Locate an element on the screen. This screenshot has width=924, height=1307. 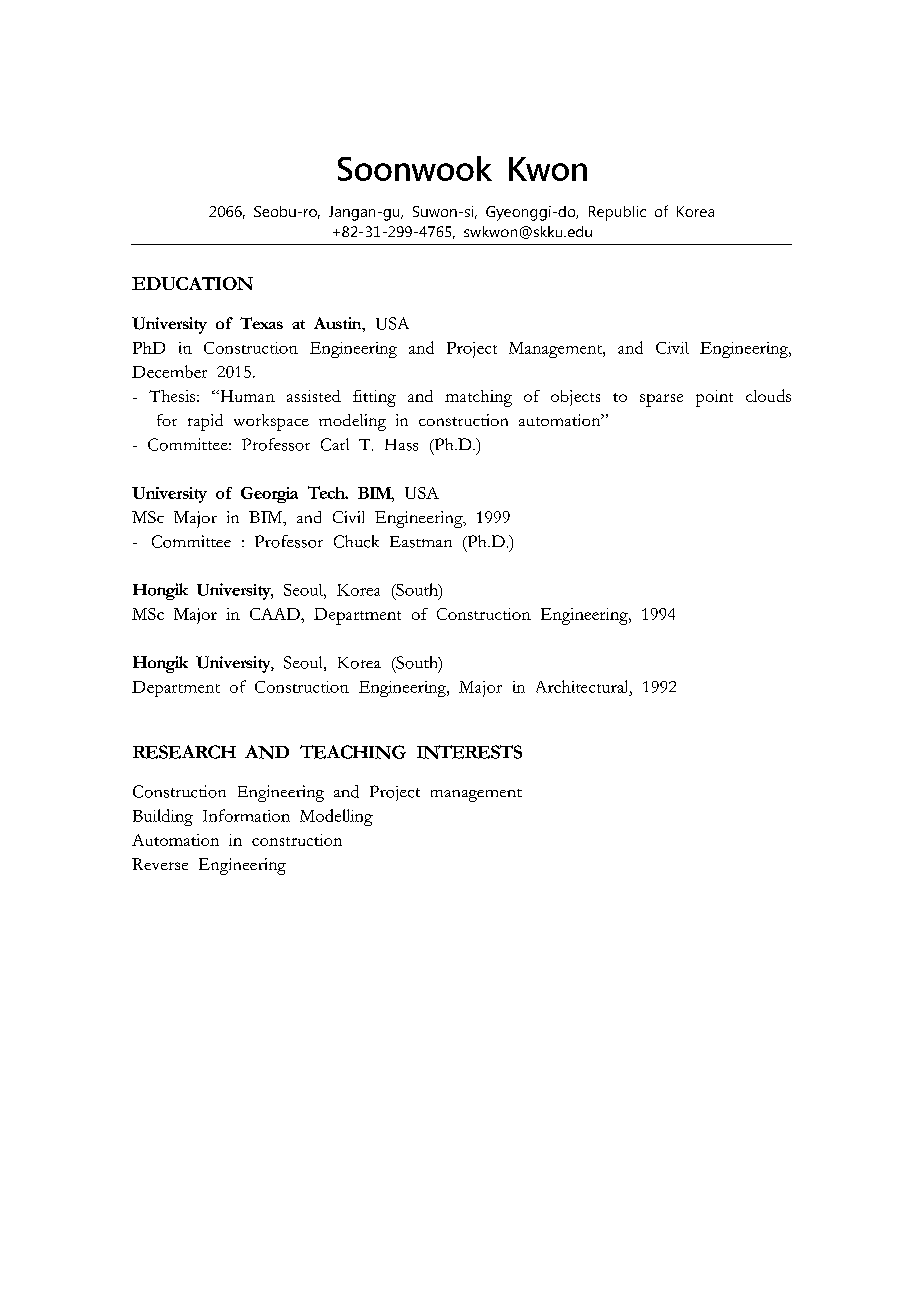
Information is located at coordinates (246, 815).
